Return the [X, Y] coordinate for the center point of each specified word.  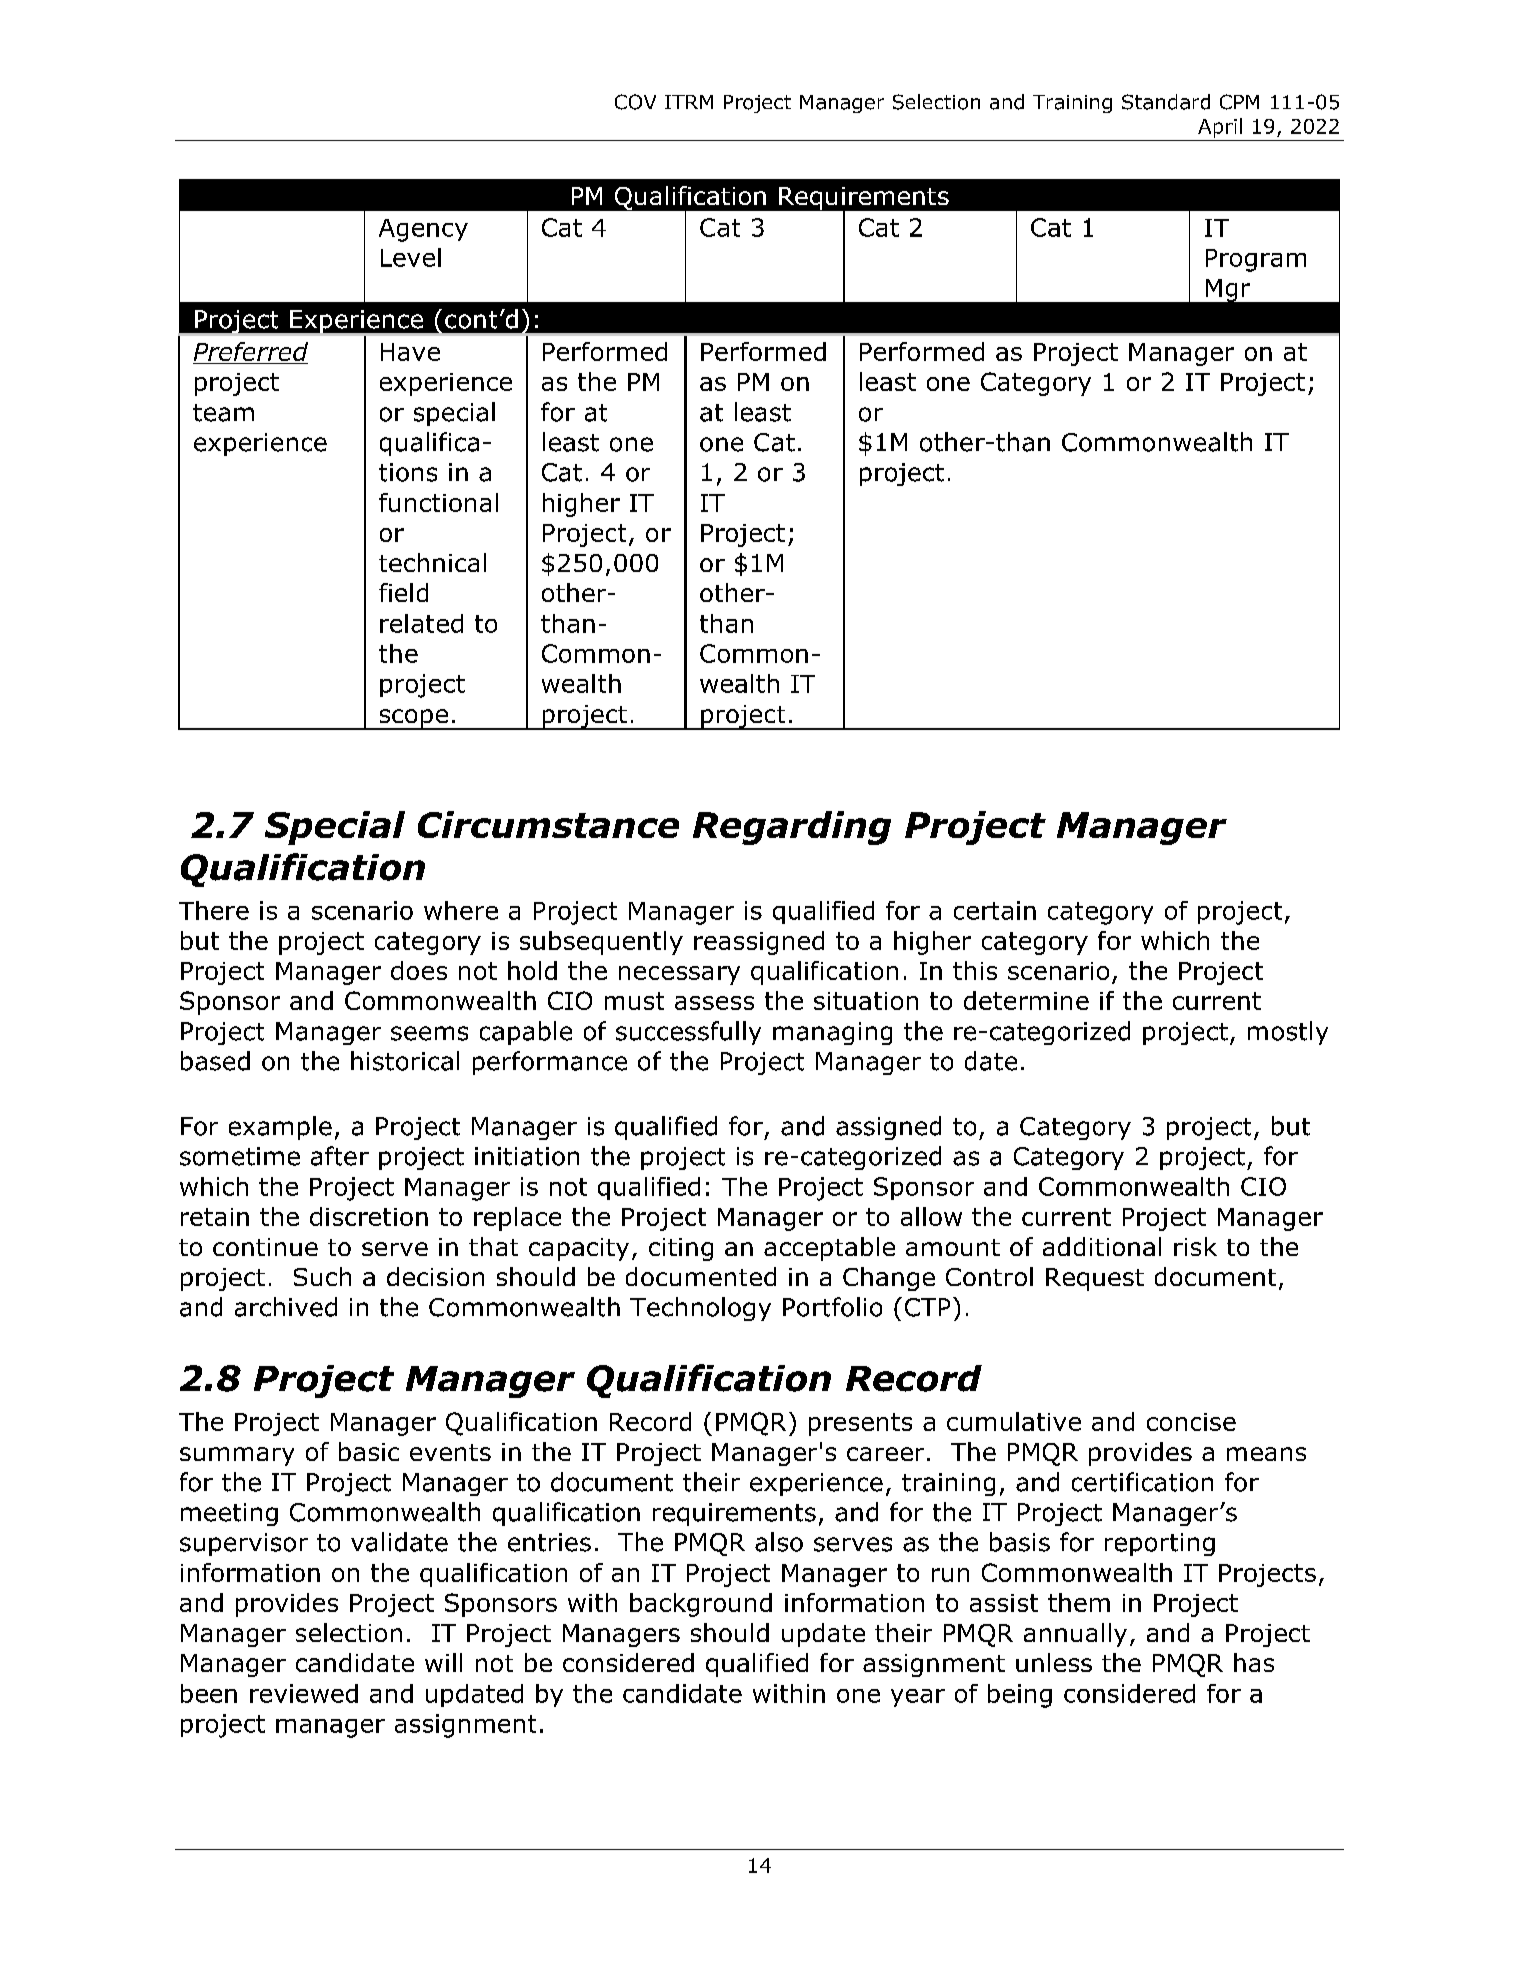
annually [1075, 1635]
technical [432, 562]
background [701, 1605]
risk [1195, 1246]
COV [635, 102]
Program [1256, 260]
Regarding [792, 828]
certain [995, 910]
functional [438, 502]
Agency [423, 230]
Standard [1166, 102]
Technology [700, 1309]
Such [322, 1276]
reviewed [304, 1693]
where [461, 910]
